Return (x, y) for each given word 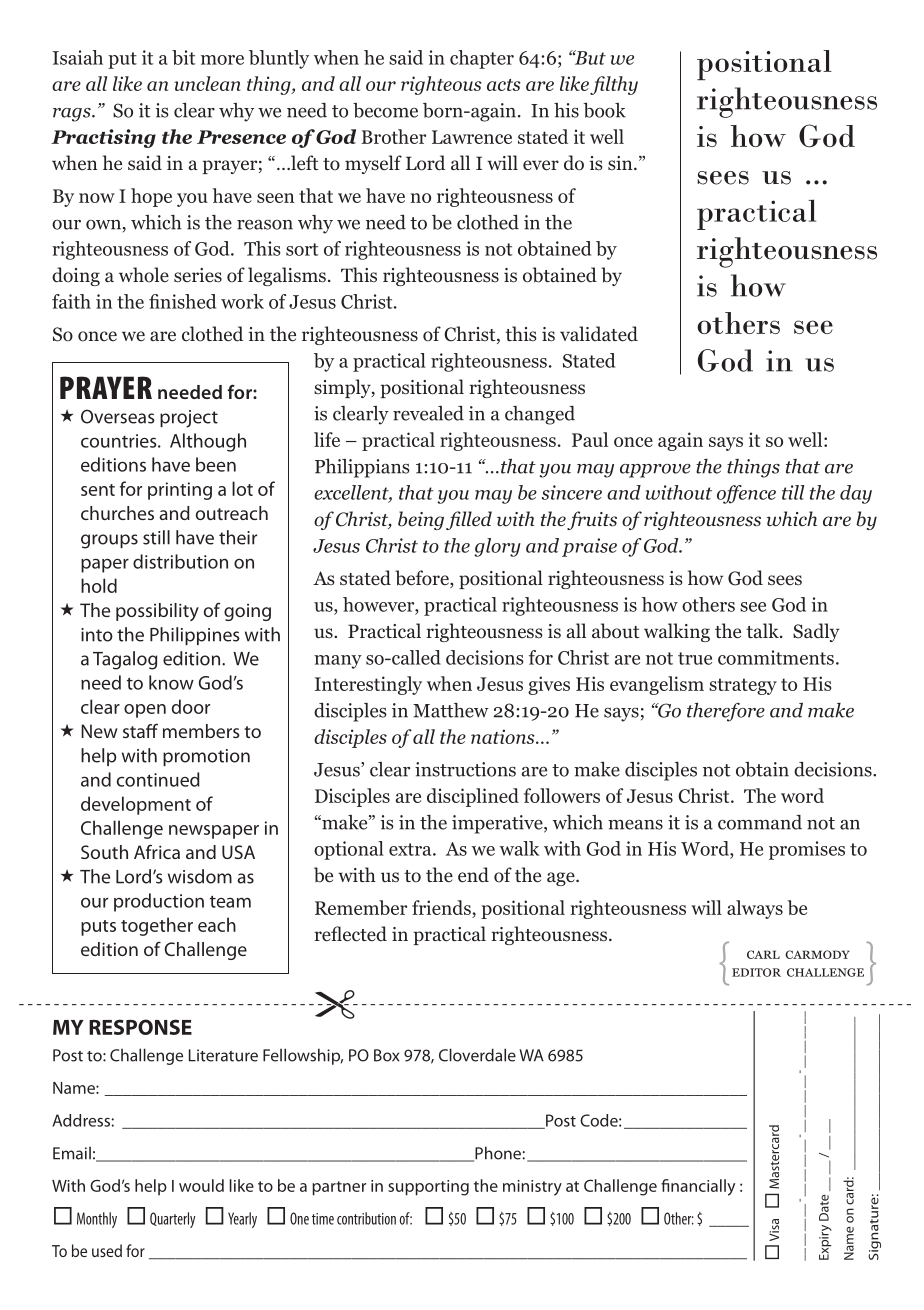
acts (504, 85)
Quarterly (172, 1220)
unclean (207, 83)
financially (698, 1187)
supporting (428, 1188)
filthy (614, 85)
